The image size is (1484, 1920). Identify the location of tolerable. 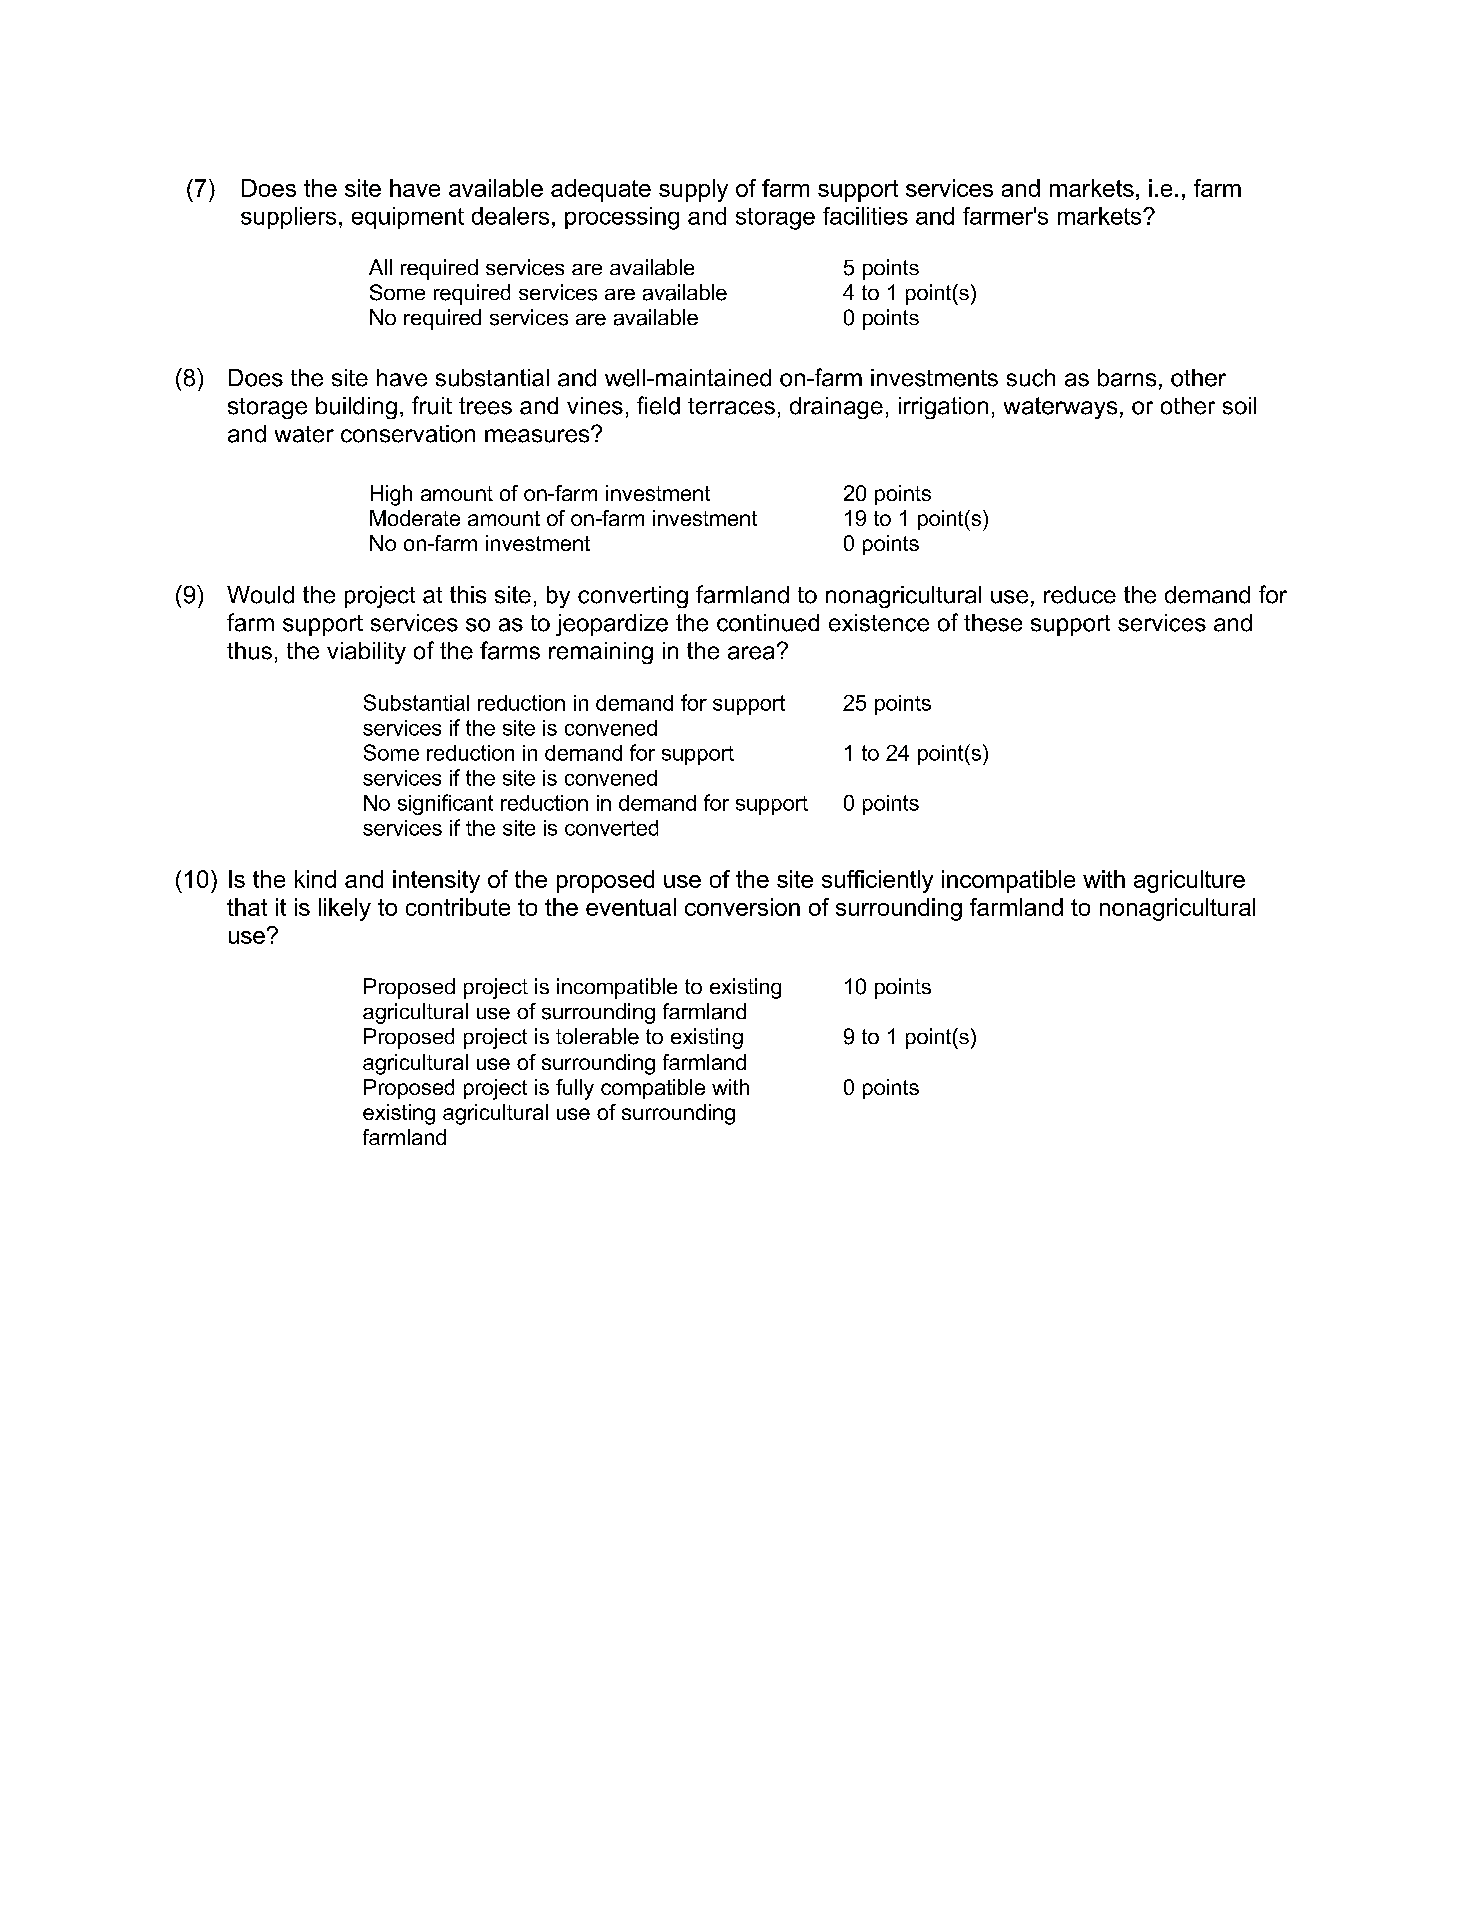
(597, 1036).
